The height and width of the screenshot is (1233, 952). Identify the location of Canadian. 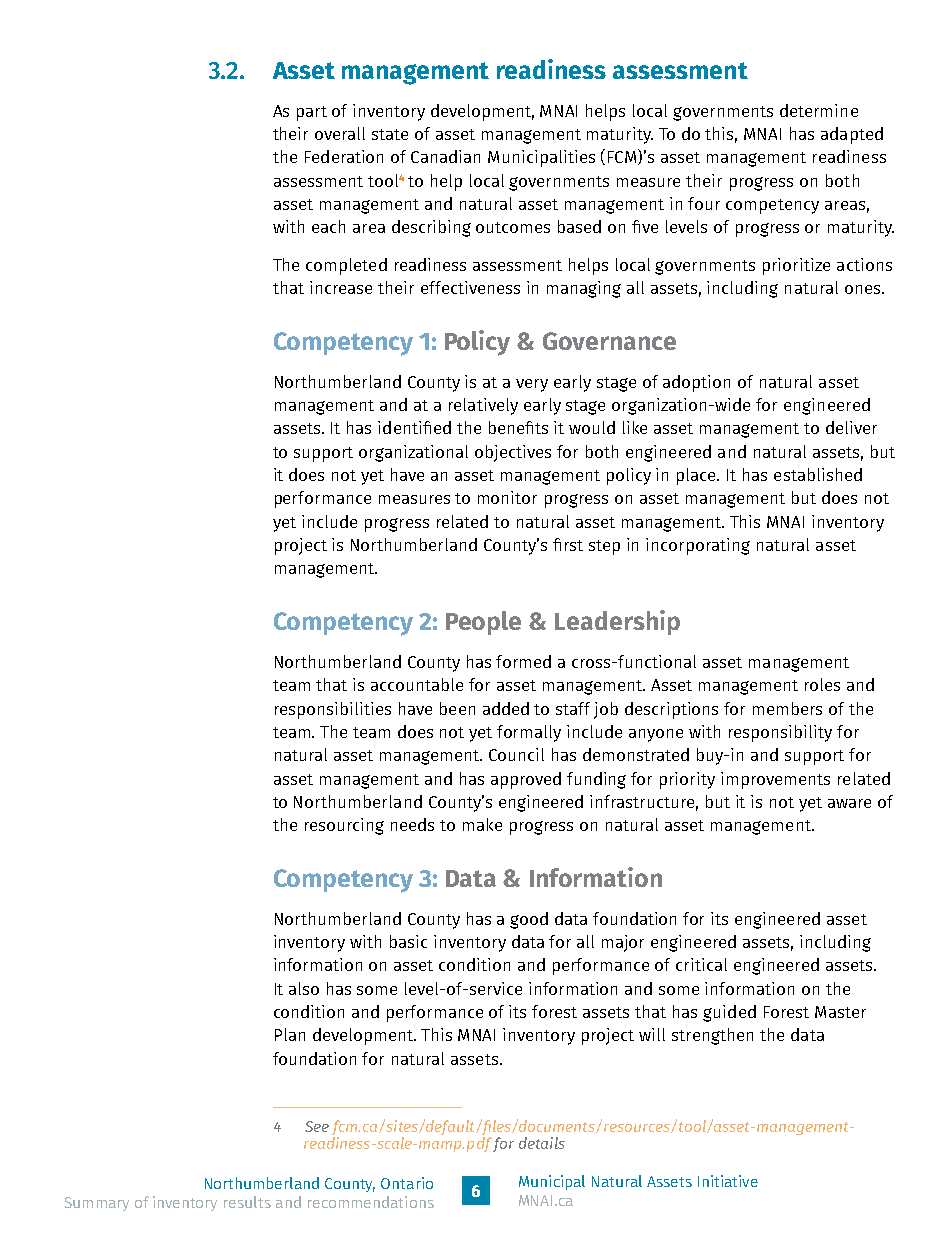
(445, 156).
